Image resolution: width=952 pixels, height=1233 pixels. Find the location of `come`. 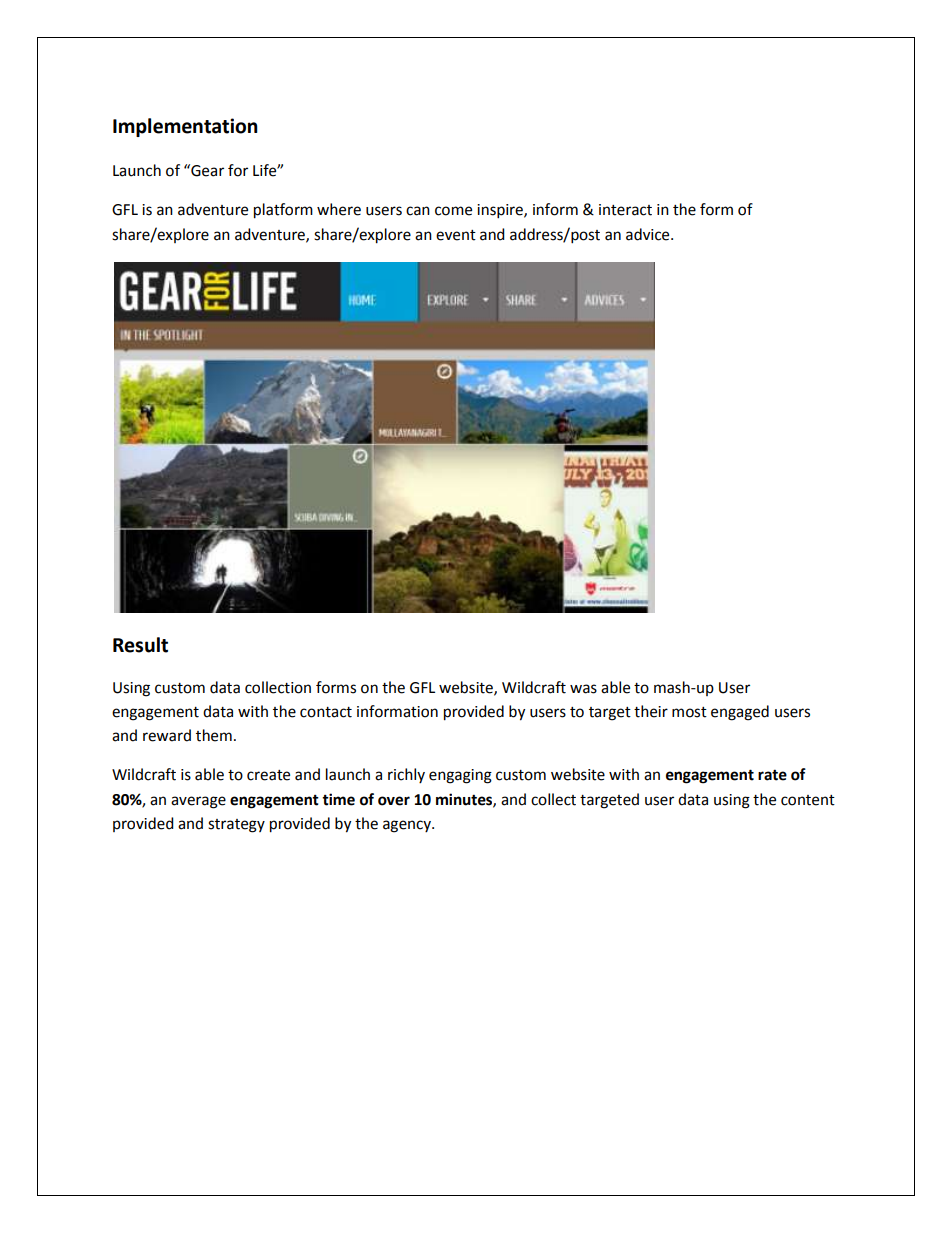

come is located at coordinates (453, 211).
